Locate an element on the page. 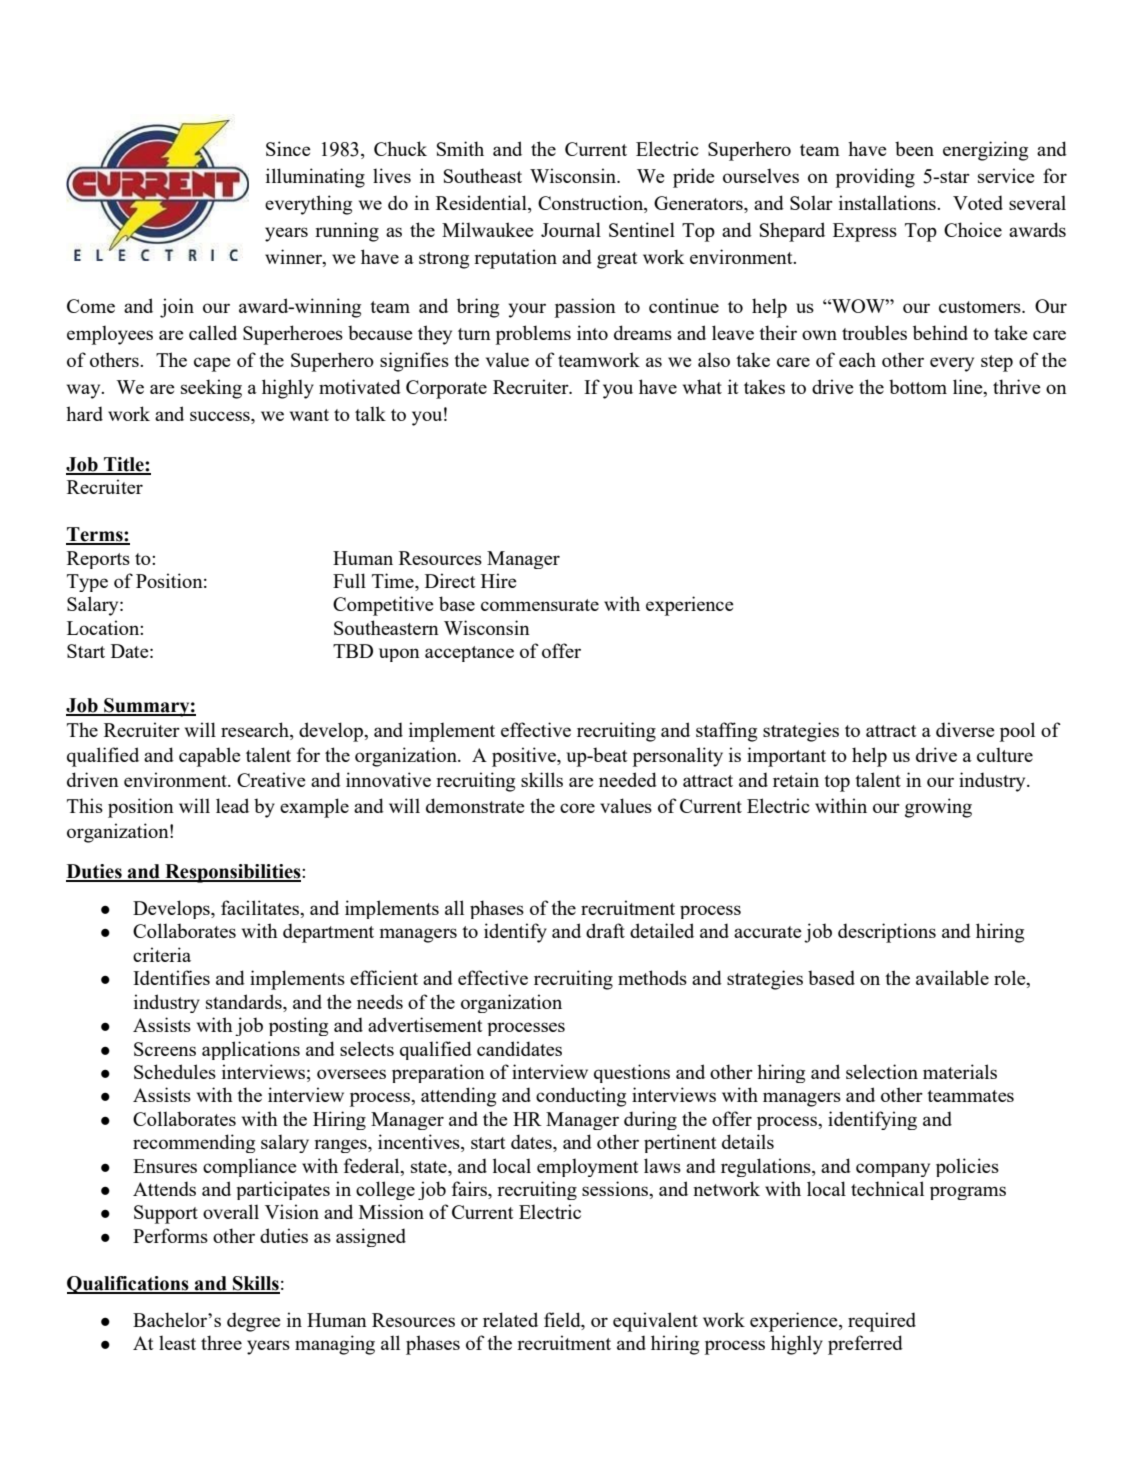  Since is located at coordinates (288, 148).
